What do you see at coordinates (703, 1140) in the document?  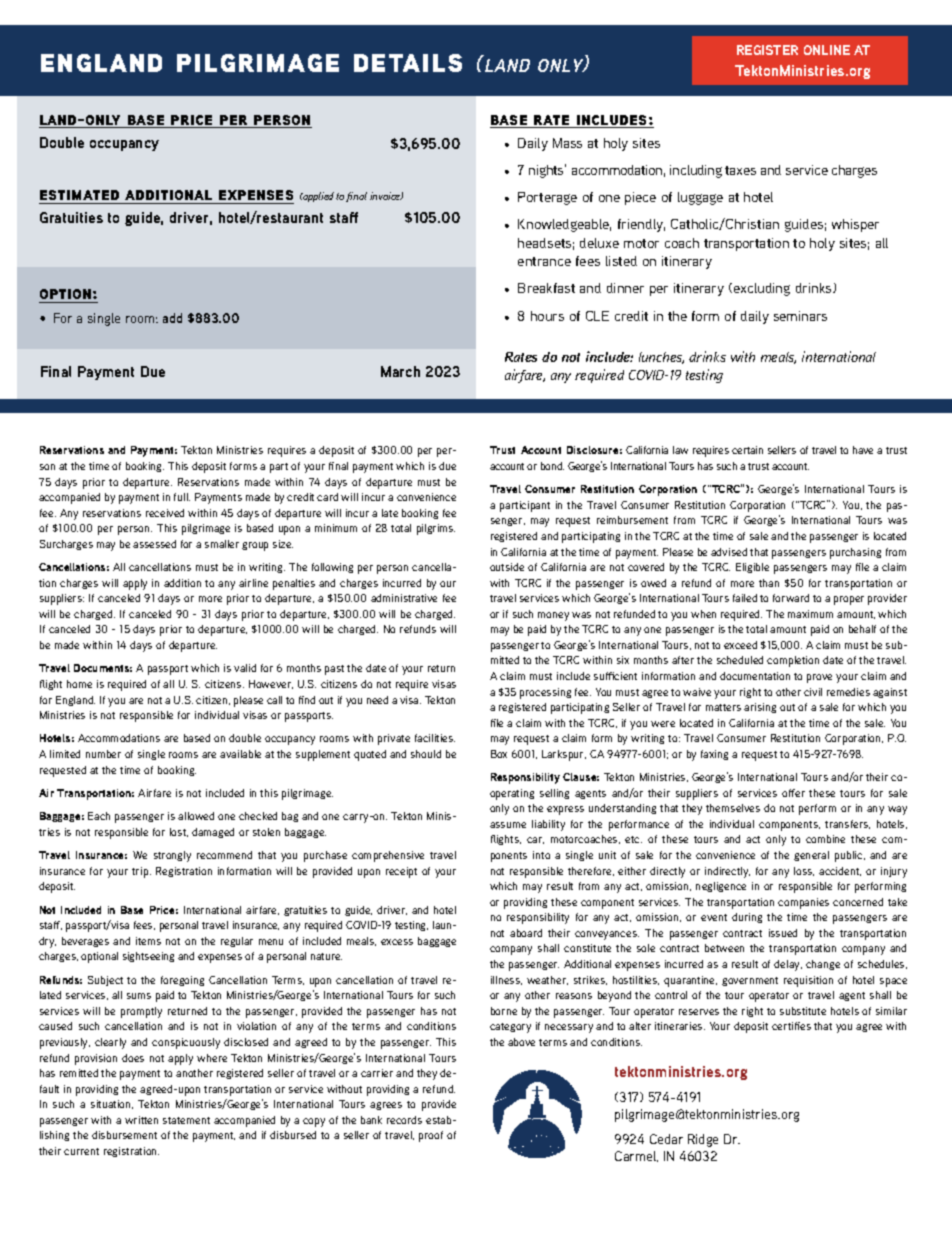 I see `Ridge` at bounding box center [703, 1140].
